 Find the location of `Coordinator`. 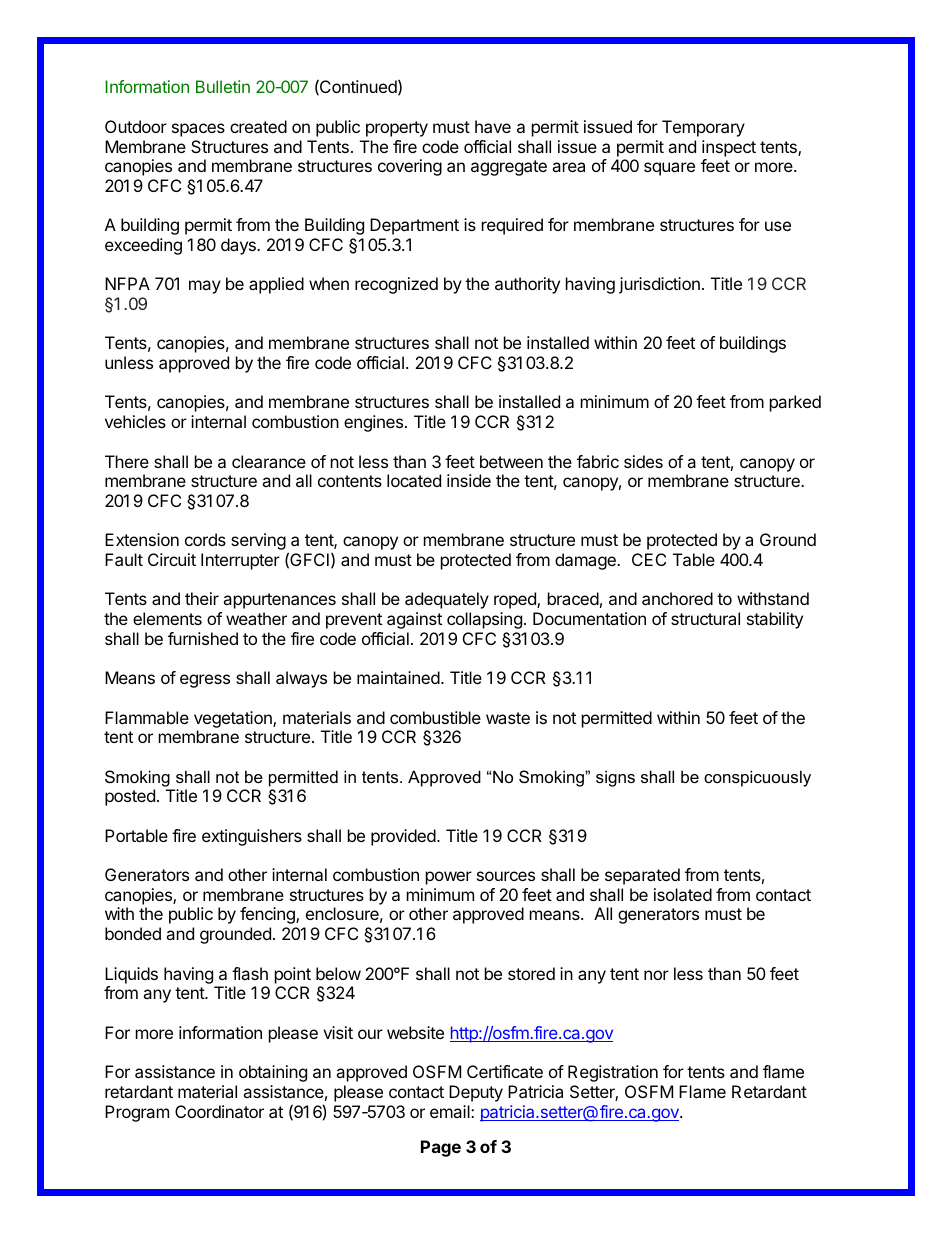

Coordinator is located at coordinates (219, 1111).
